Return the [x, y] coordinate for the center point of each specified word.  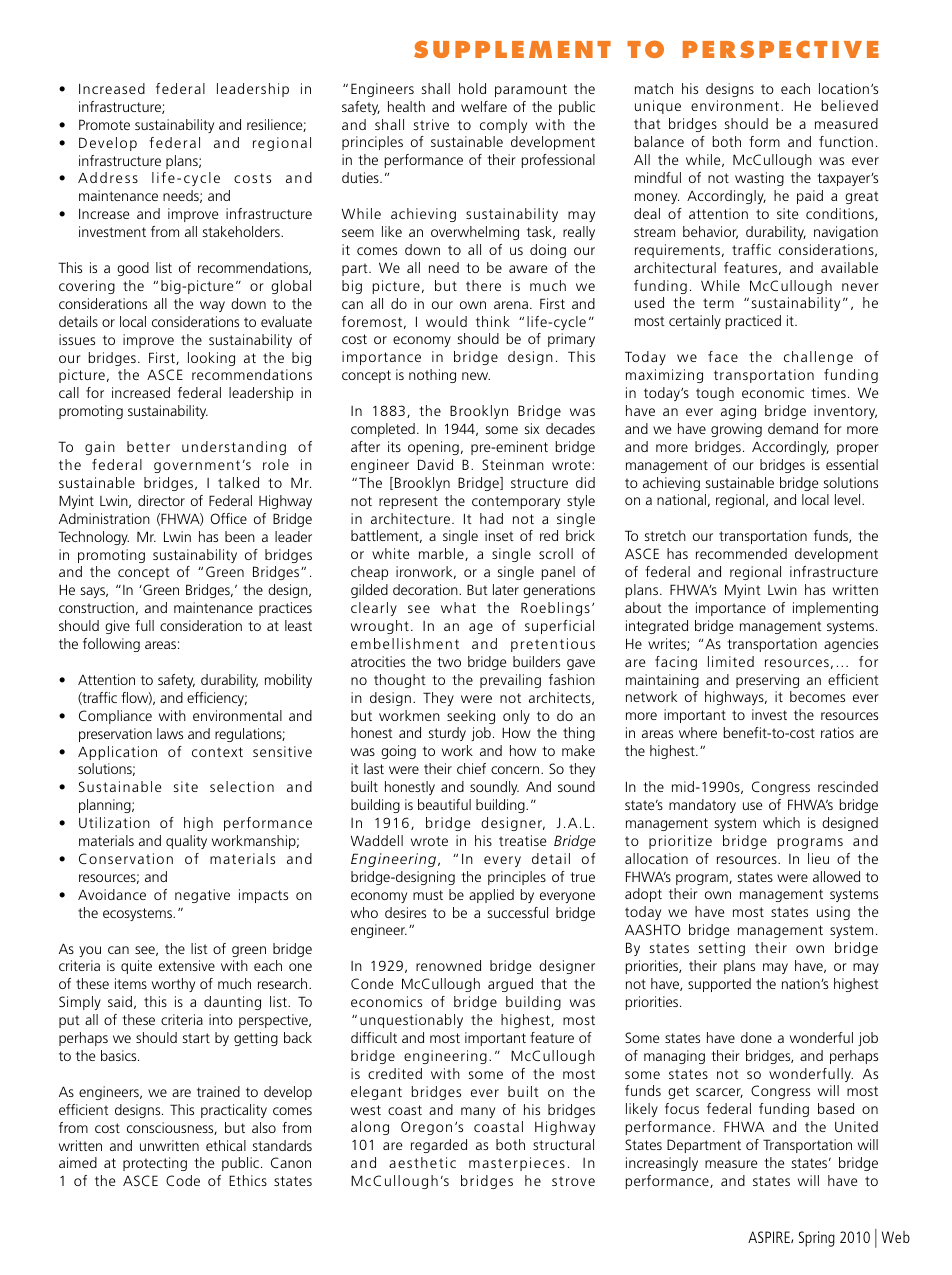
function [846, 141]
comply [503, 126]
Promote [104, 124]
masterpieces [517, 1164]
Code [183, 1180]
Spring [817, 1239]
